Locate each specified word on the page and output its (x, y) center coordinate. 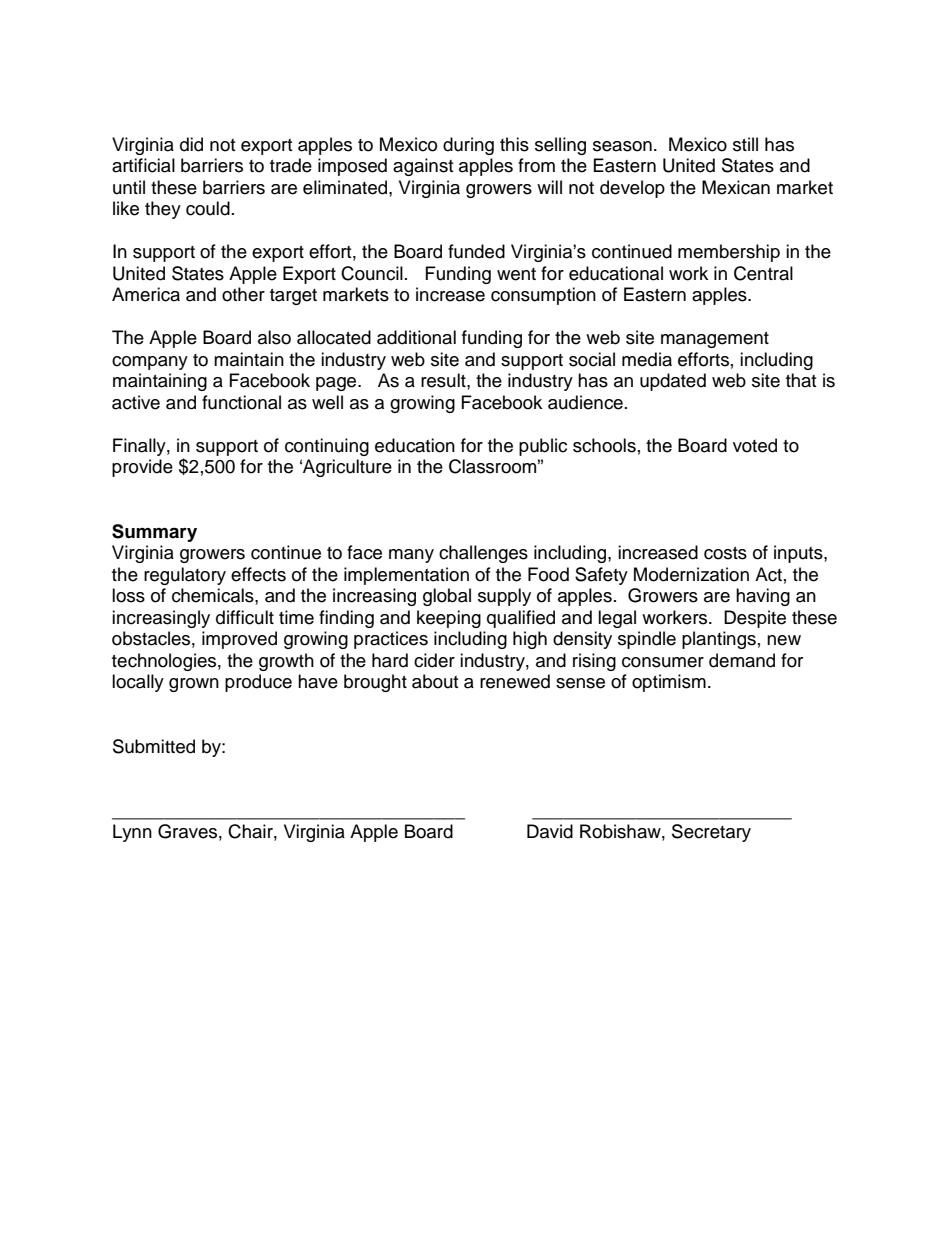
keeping (449, 619)
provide (142, 468)
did (191, 144)
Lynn (132, 833)
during (468, 146)
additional (416, 337)
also (274, 337)
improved (239, 640)
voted (755, 445)
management (715, 340)
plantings (719, 640)
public (543, 447)
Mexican (736, 187)
